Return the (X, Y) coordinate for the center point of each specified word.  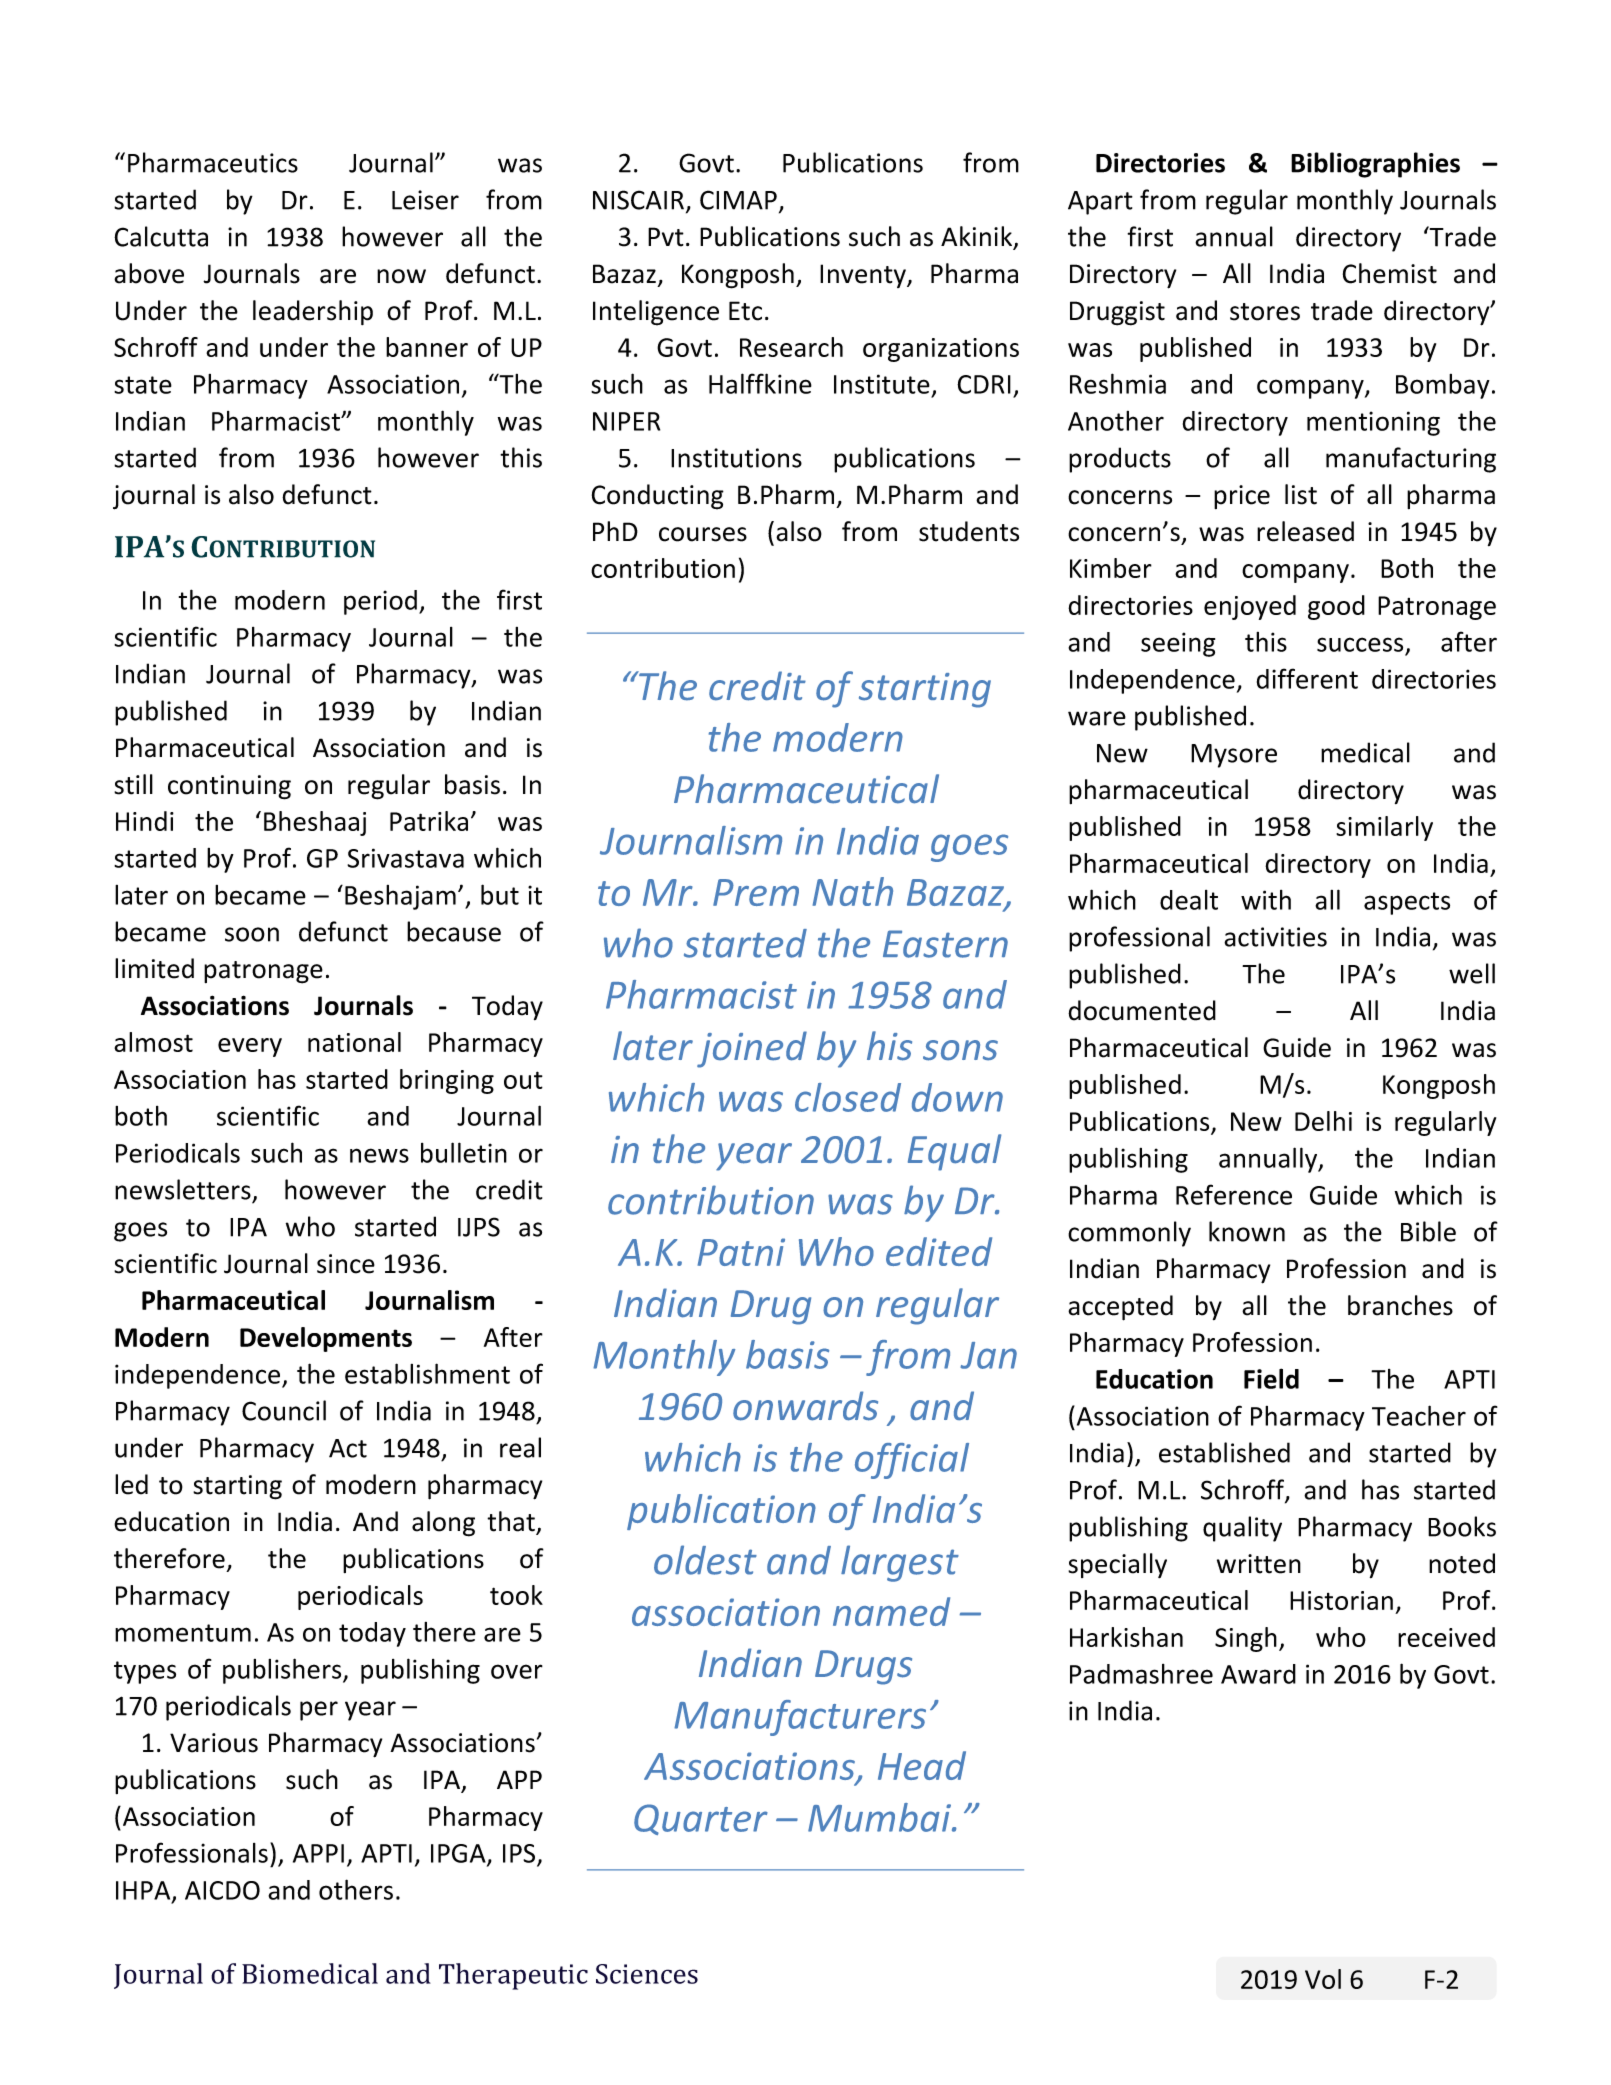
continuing (229, 787)
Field (1271, 1378)
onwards (805, 1406)
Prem (756, 892)
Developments (326, 1339)
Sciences (647, 1974)
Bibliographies (1375, 165)
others (356, 1889)
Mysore (1234, 756)
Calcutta (161, 236)
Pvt (666, 237)
